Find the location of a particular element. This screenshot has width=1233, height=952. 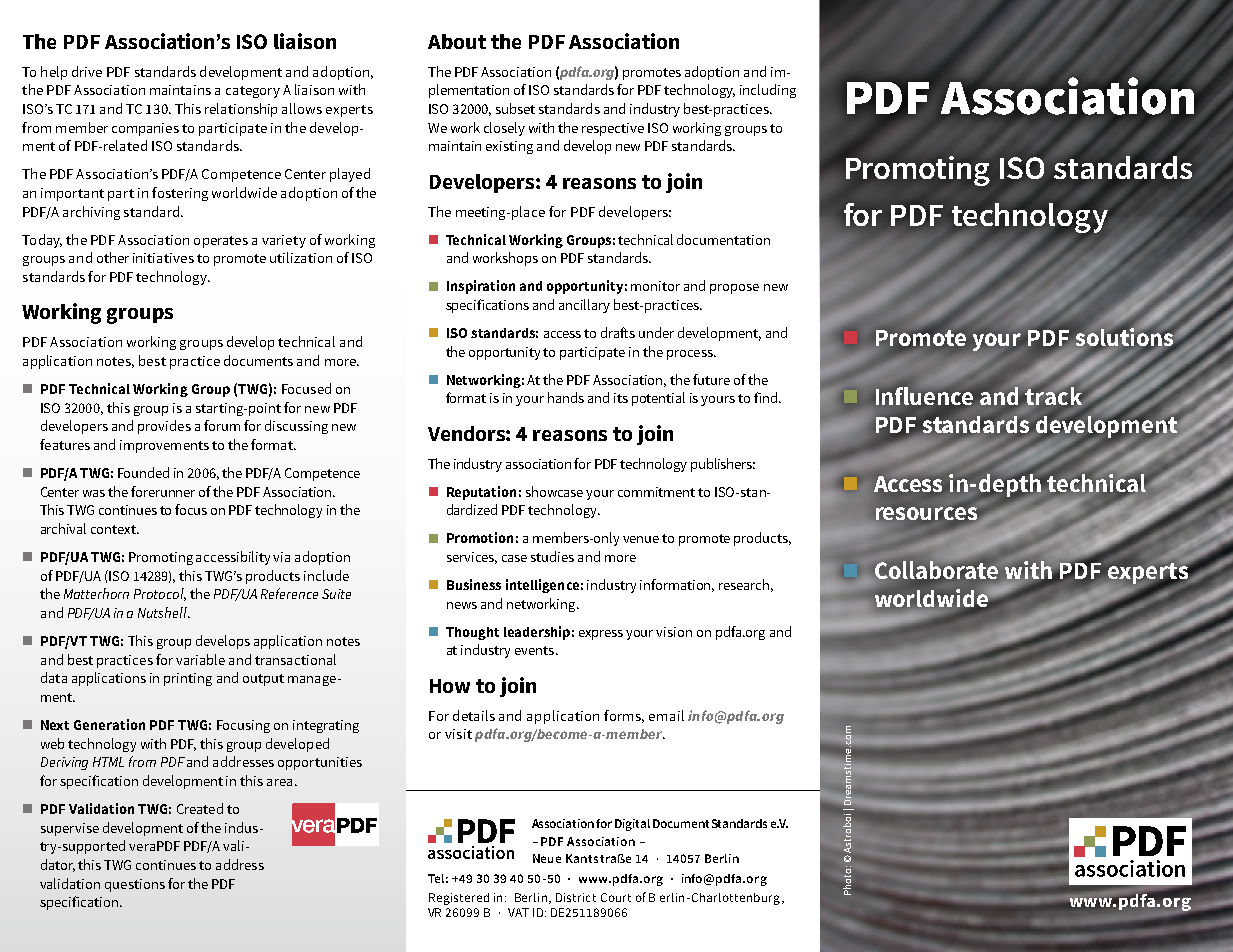

District is located at coordinates (576, 897).
